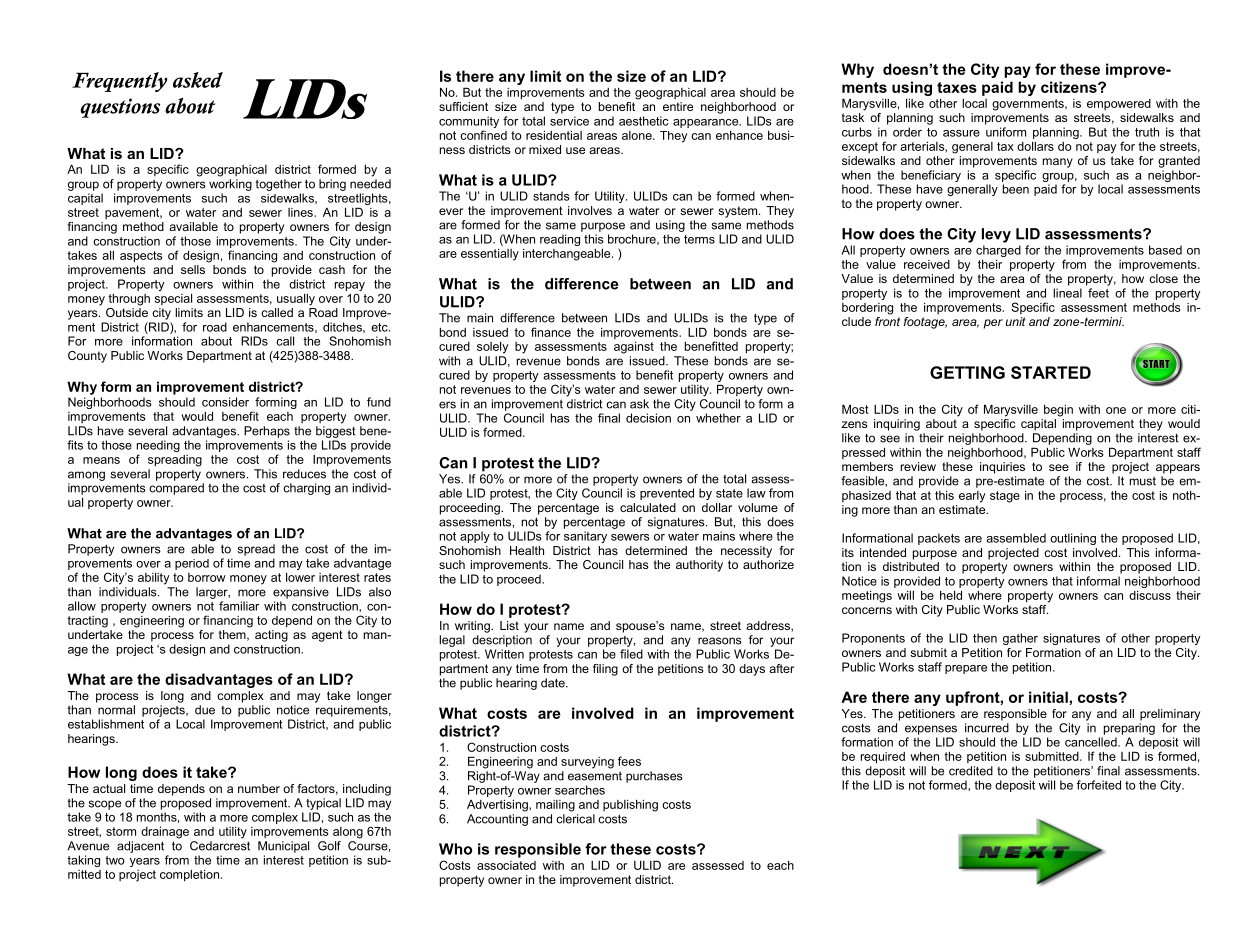 The width and height of the screenshot is (1233, 952). I want to click on clerical, so click(575, 819).
